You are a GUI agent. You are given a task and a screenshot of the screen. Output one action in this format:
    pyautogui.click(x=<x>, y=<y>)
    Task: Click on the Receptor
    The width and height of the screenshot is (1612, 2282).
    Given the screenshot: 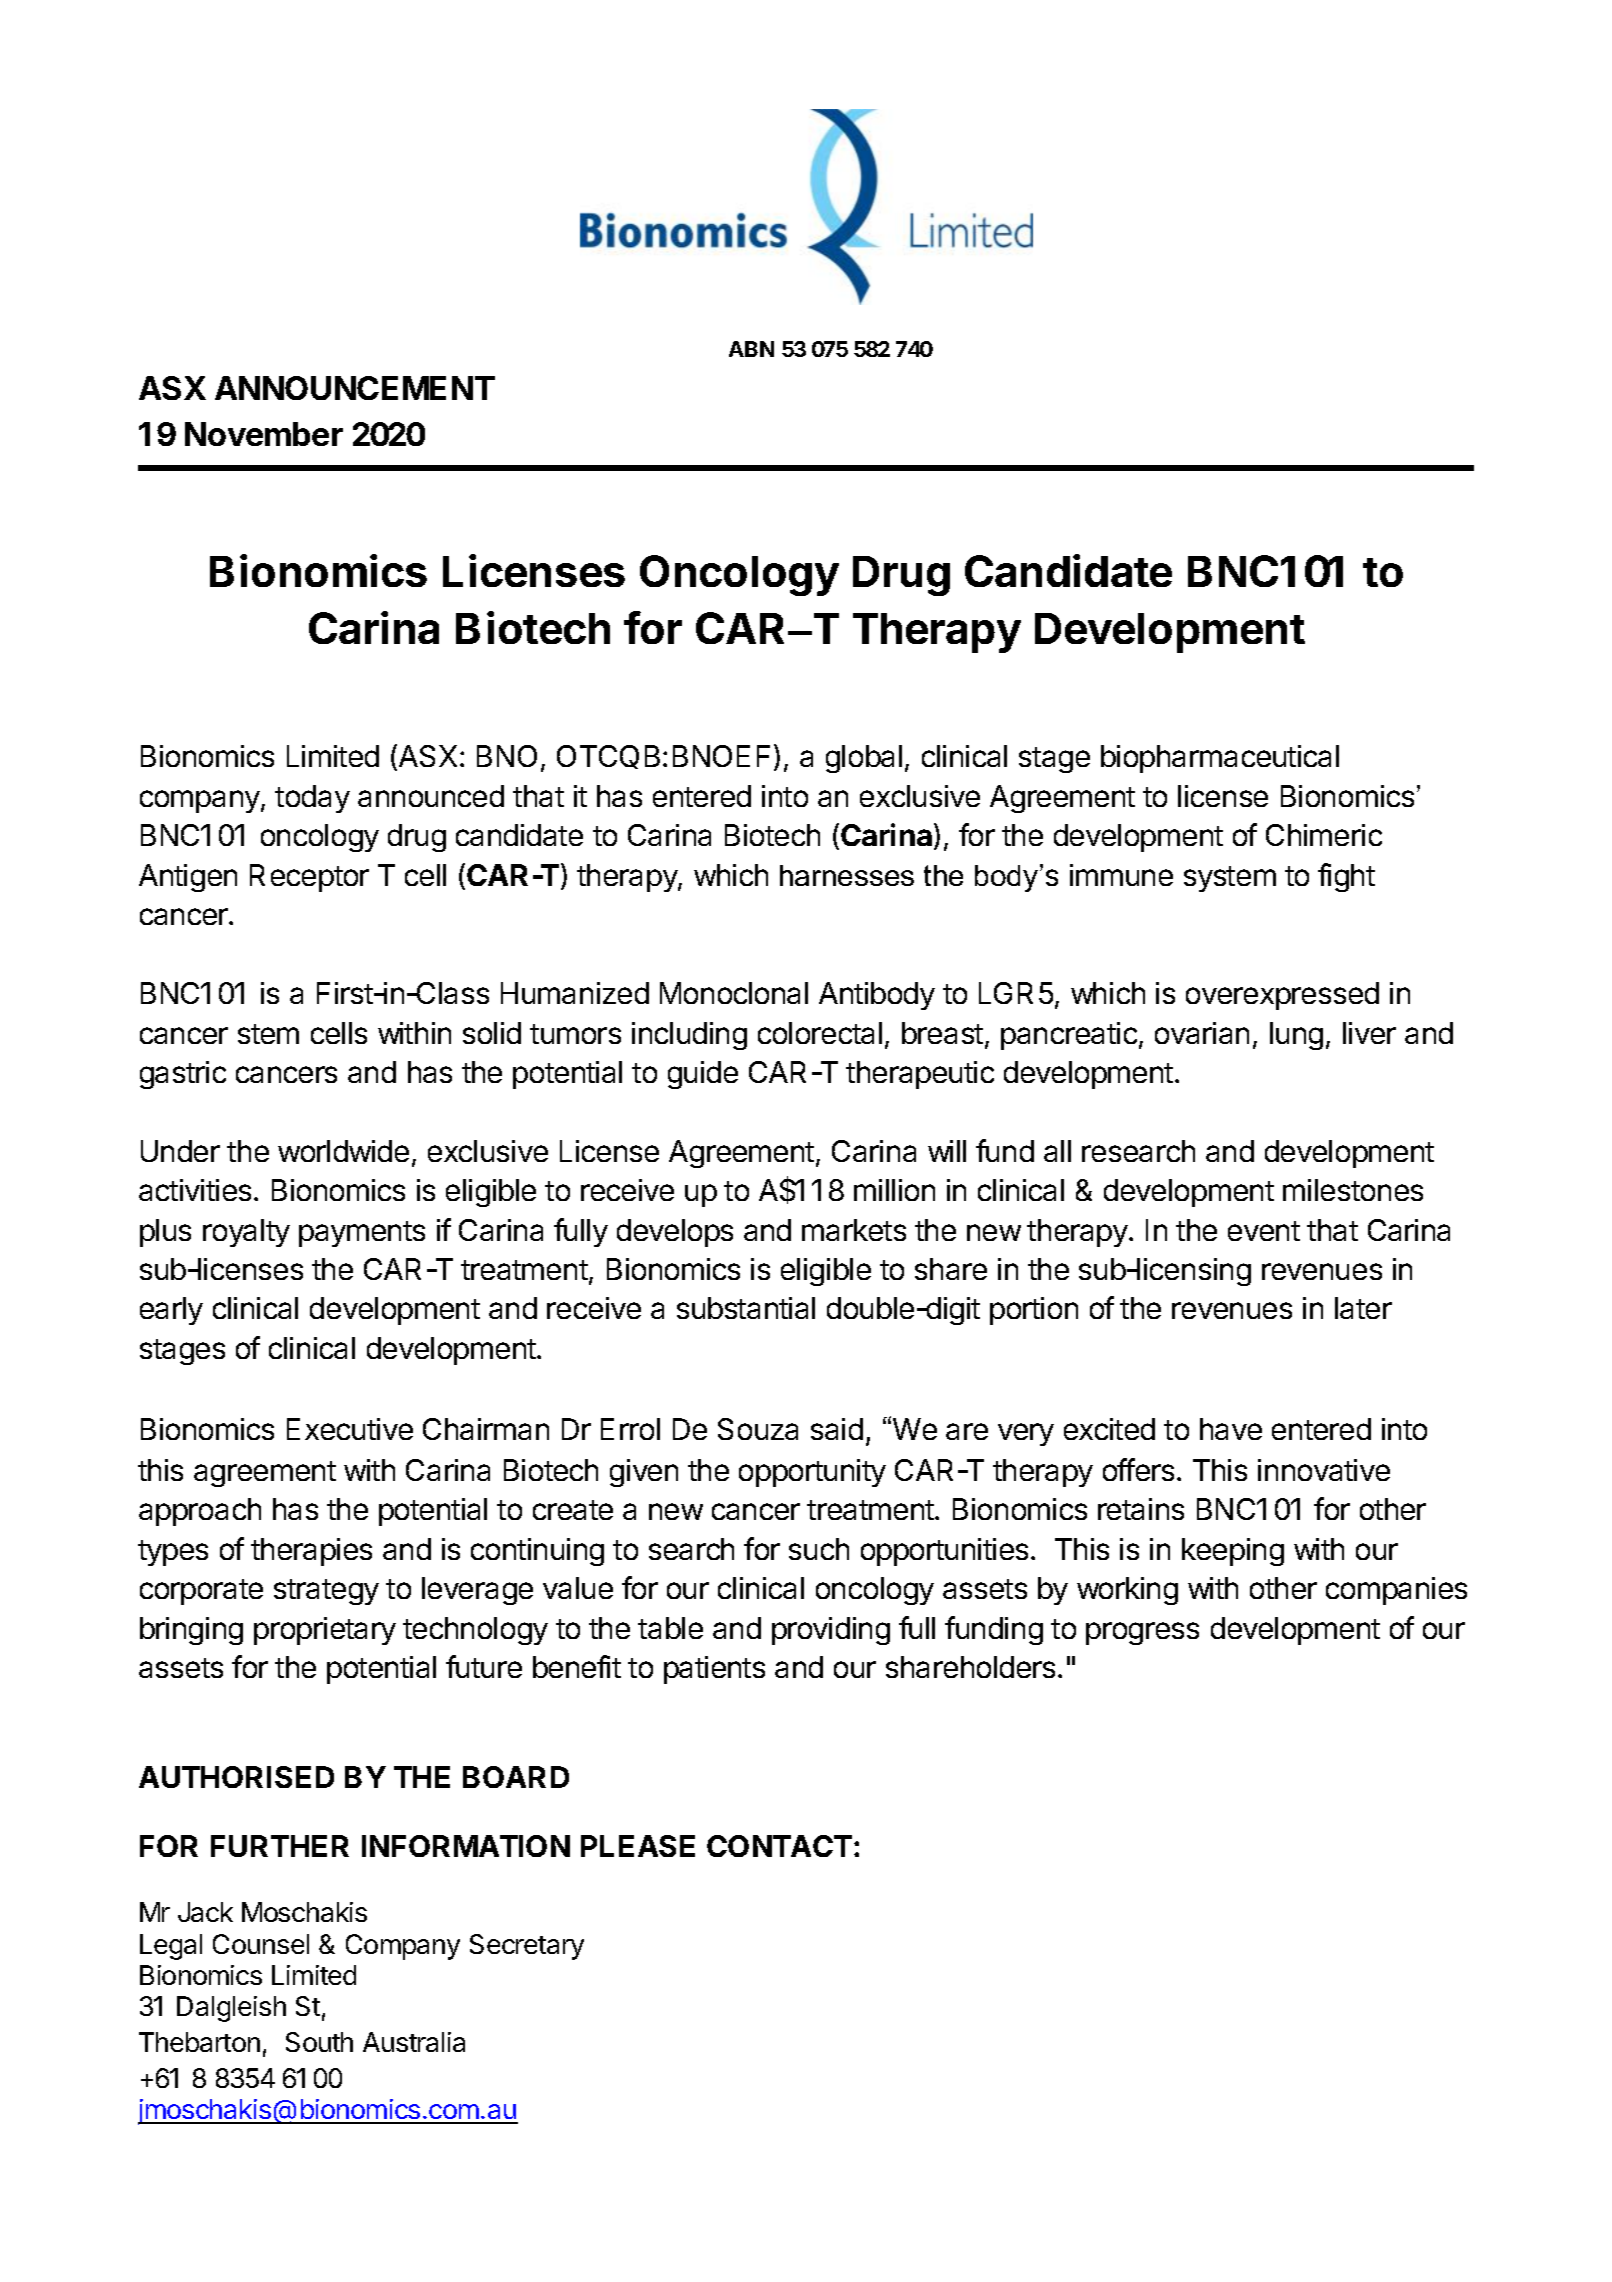 What is the action you would take?
    pyautogui.click(x=309, y=878)
